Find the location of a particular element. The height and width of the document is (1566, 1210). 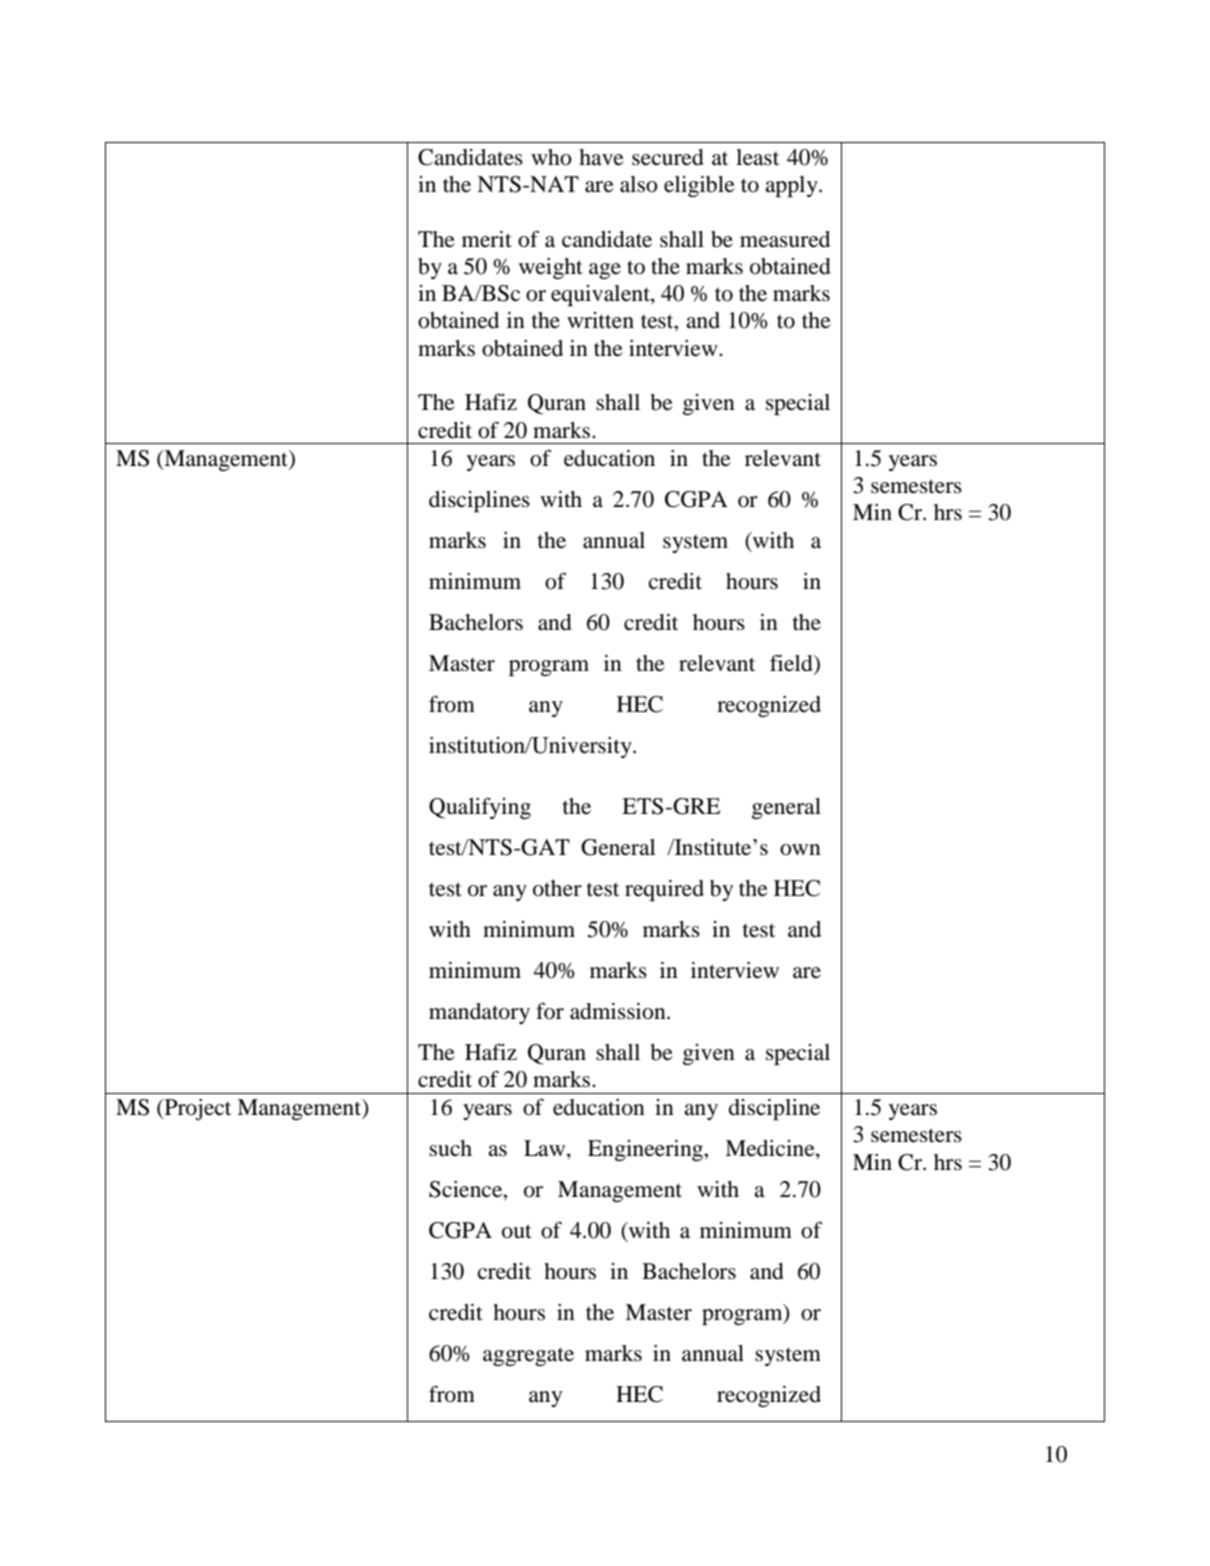

Medicine is located at coordinates (771, 1149).
